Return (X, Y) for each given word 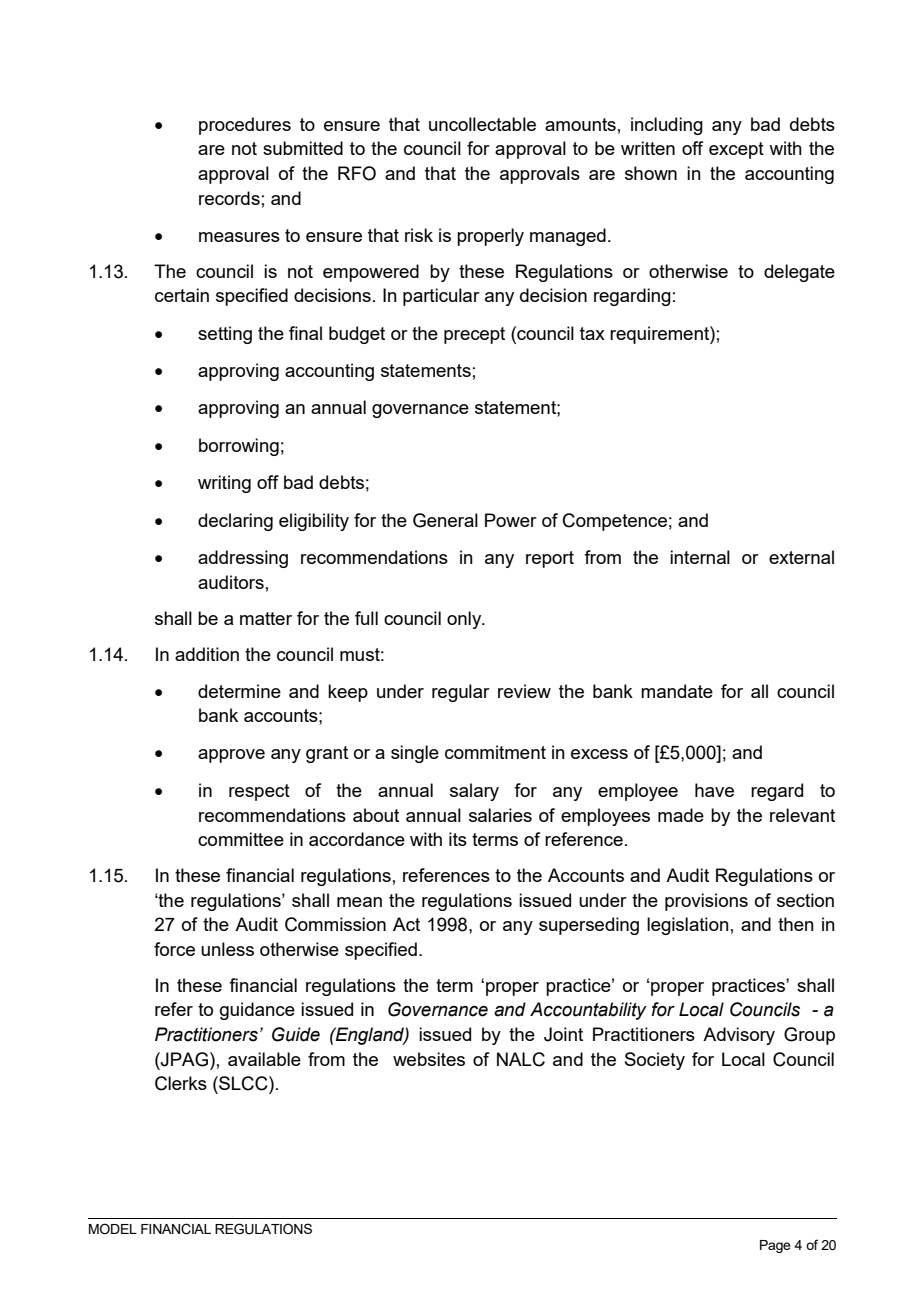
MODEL (113, 1229)
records (229, 198)
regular (461, 693)
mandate (677, 691)
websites (429, 1059)
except (736, 150)
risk (419, 235)
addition (207, 654)
